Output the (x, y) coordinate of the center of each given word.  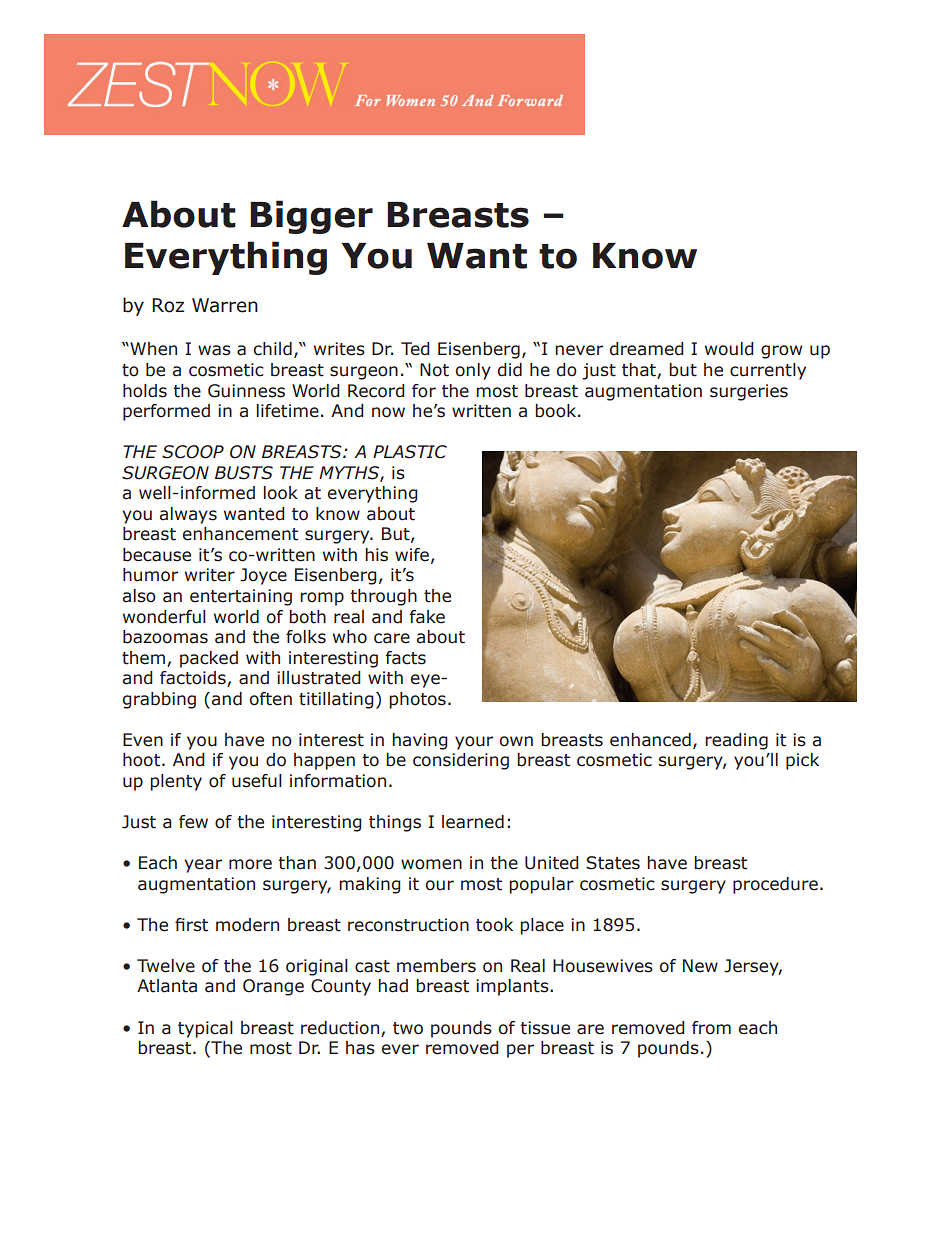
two (408, 1028)
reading (736, 741)
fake (427, 617)
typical (205, 1029)
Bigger (311, 217)
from (711, 1028)
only (473, 371)
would (729, 349)
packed (209, 659)
